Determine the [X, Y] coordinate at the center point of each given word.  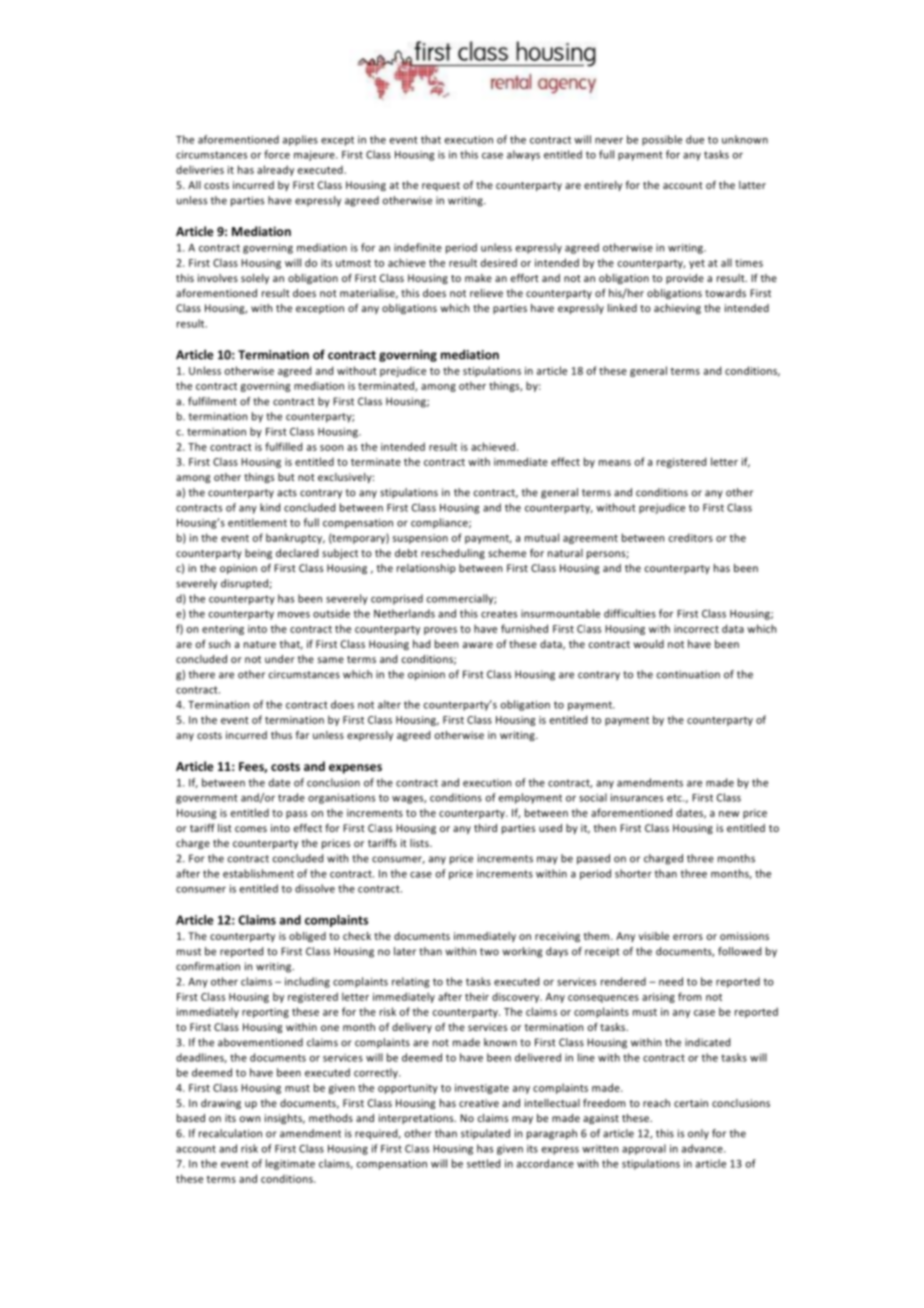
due [695, 139]
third [485, 828]
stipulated [485, 1134]
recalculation [230, 1133]
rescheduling [453, 554]
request [441, 186]
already [275, 170]
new [729, 814]
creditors [691, 537]
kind [270, 507]
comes [251, 829]
